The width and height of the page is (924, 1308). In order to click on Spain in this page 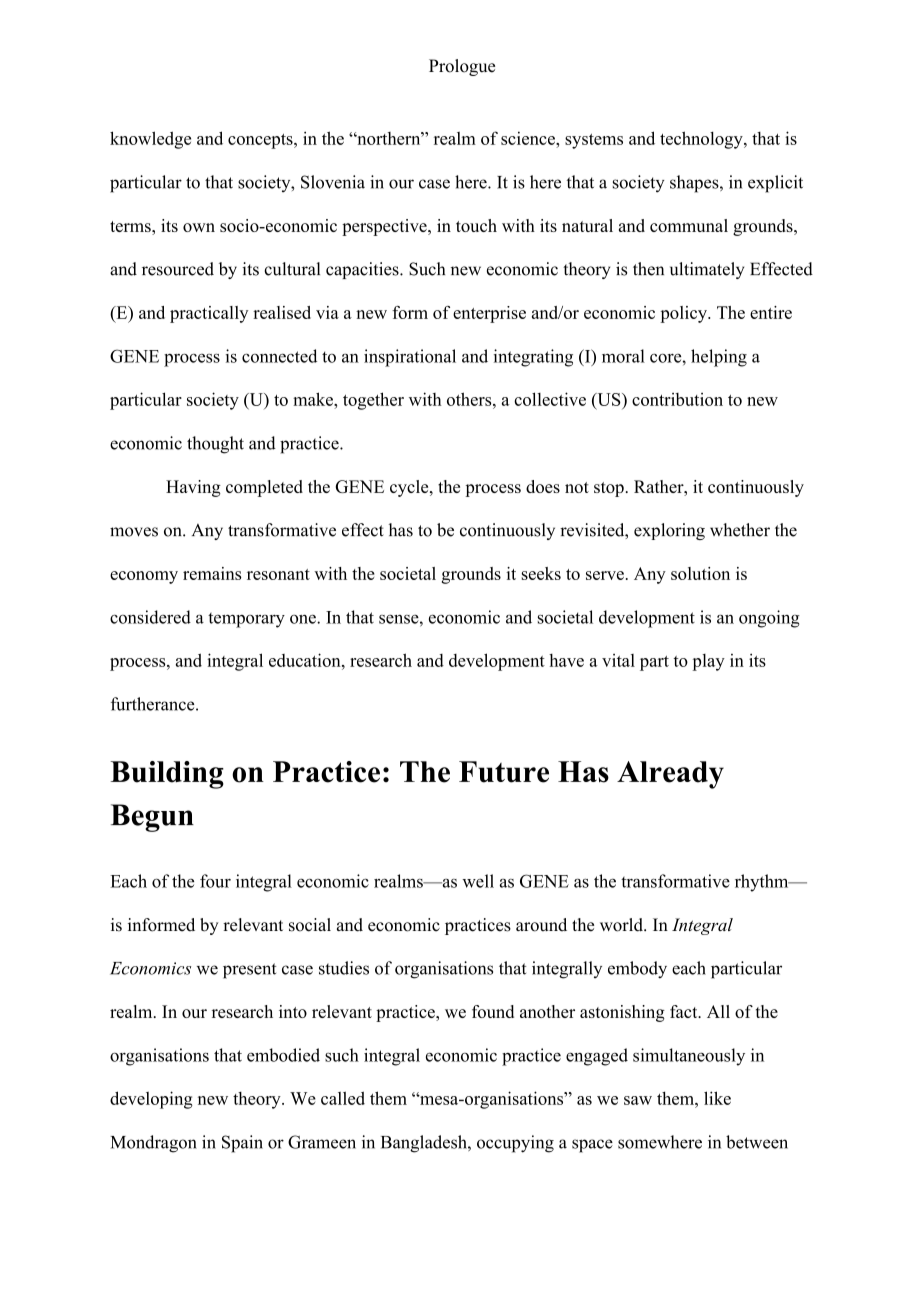, I will do `click(242, 1144)`.
